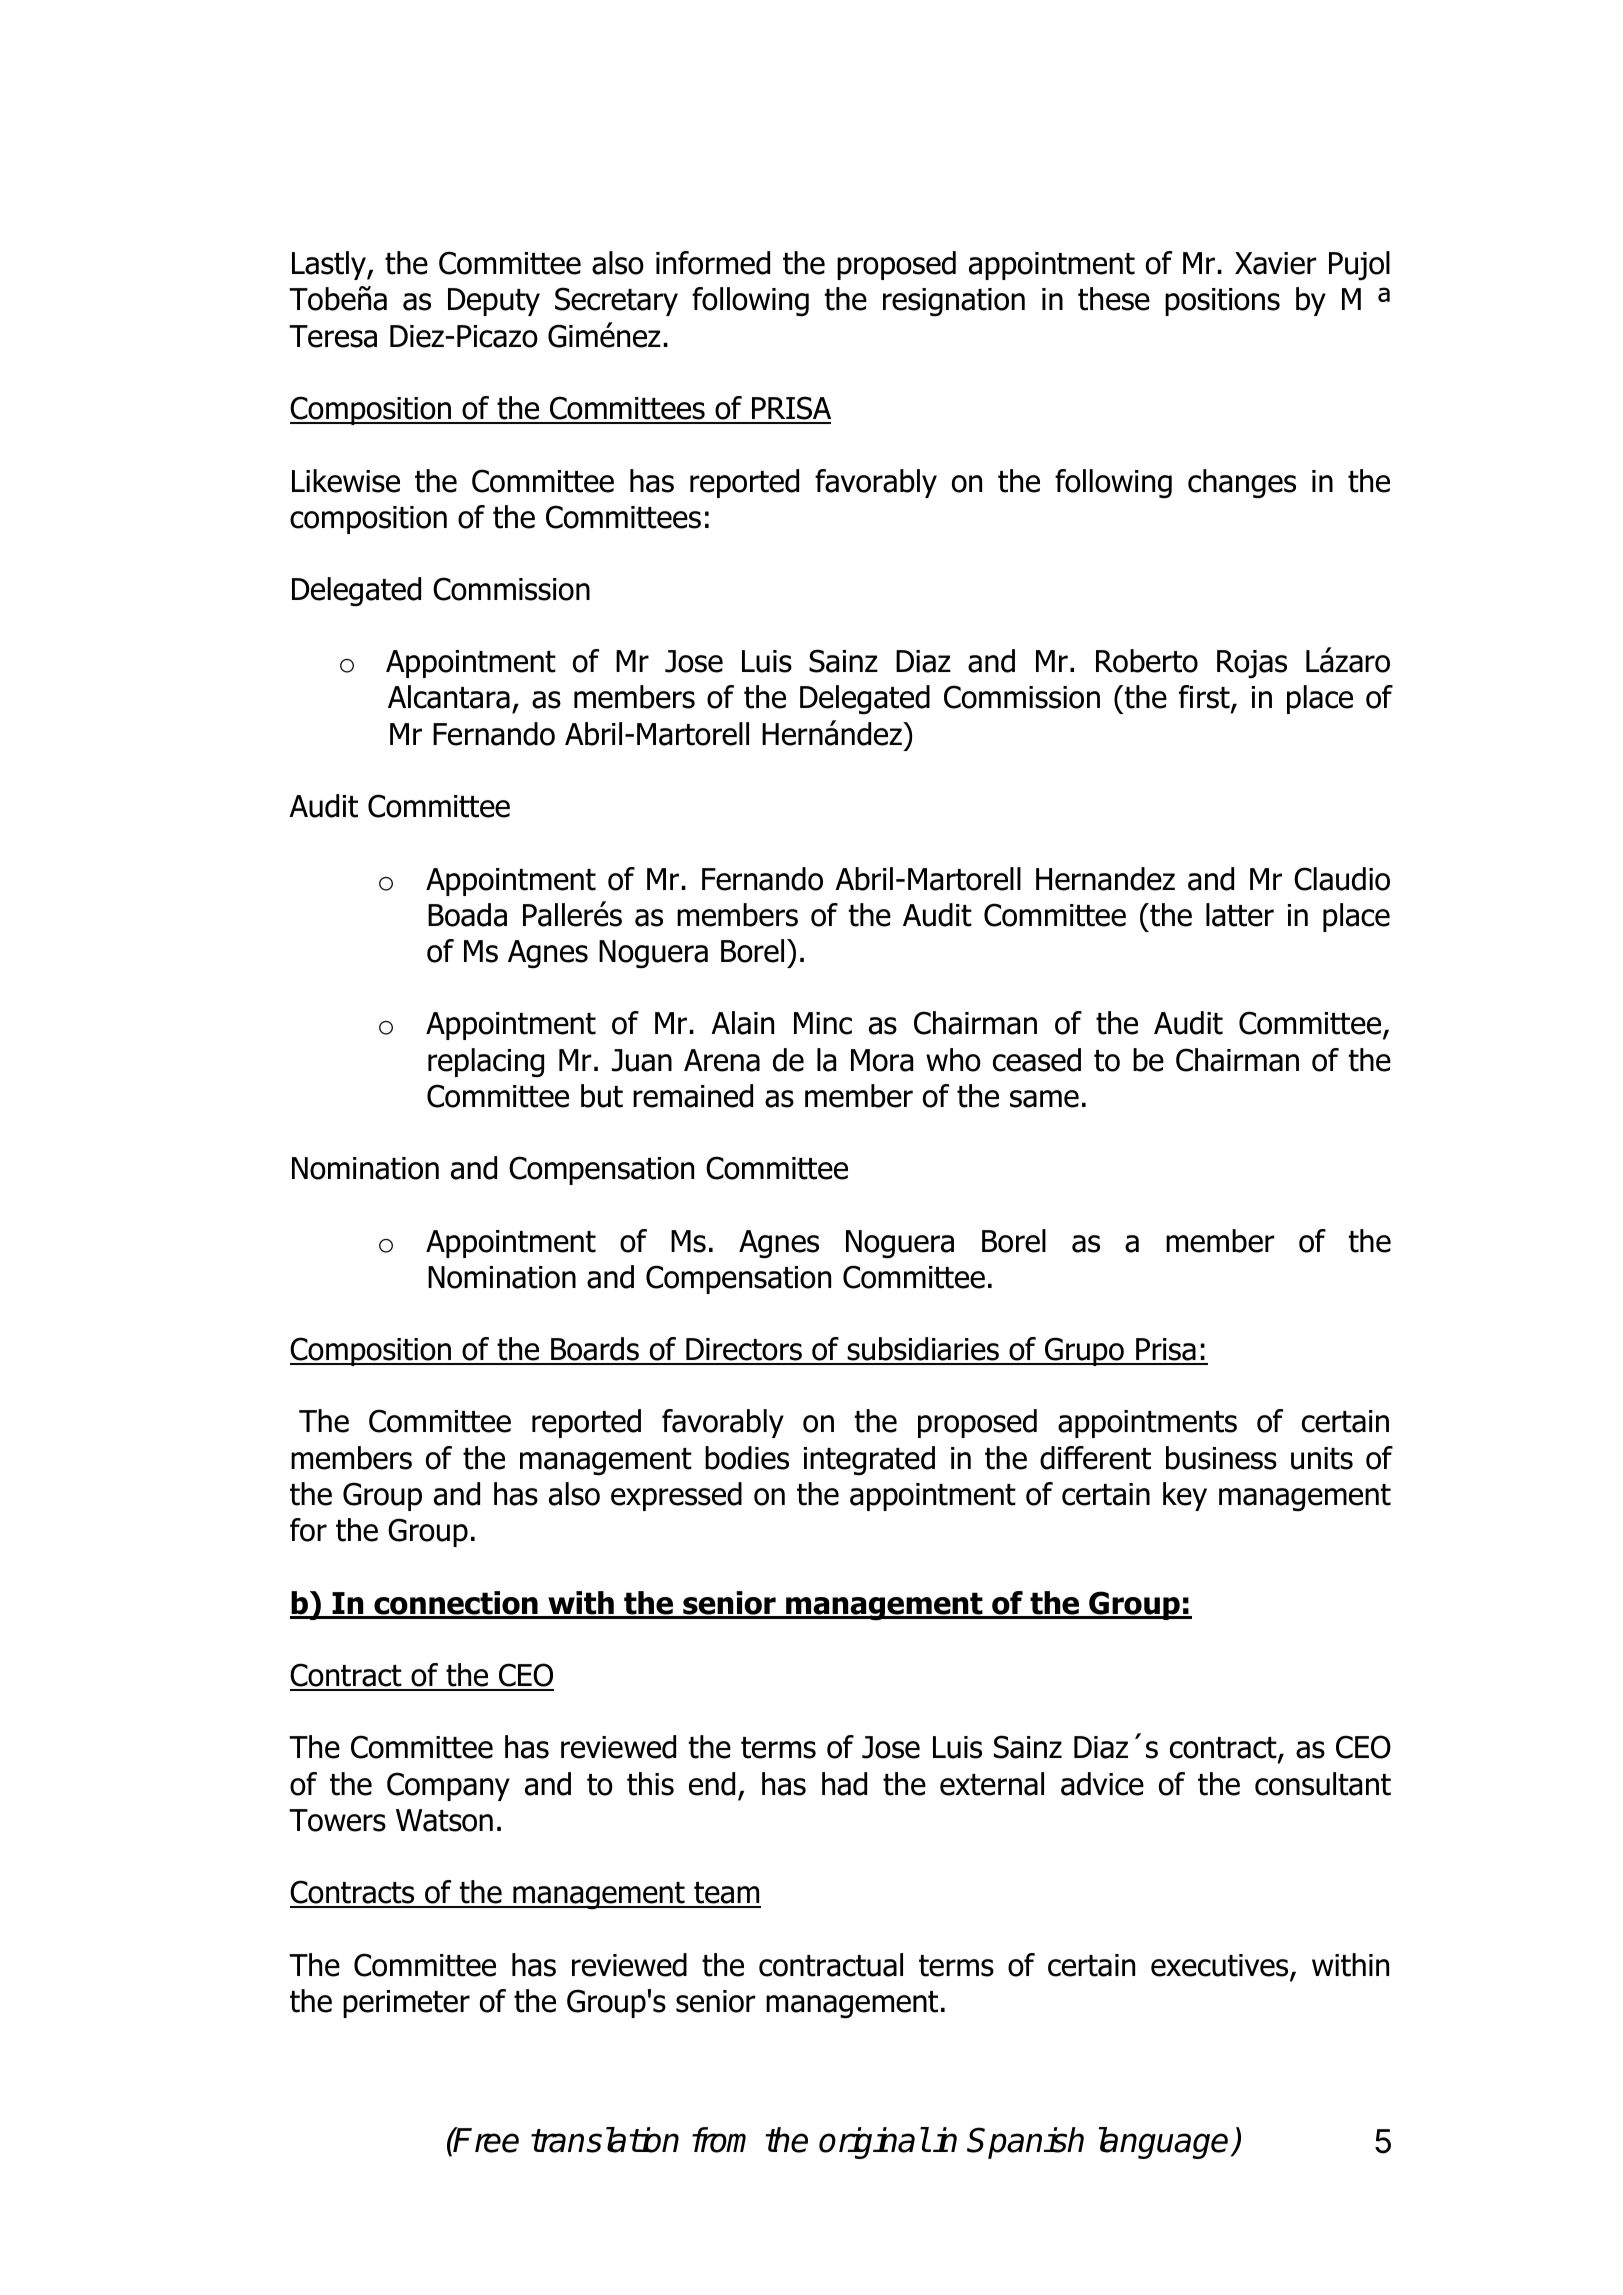 Image resolution: width=1623 pixels, height=2295 pixels. Describe the element at coordinates (1222, 302) in the document. I see `positions` at that location.
